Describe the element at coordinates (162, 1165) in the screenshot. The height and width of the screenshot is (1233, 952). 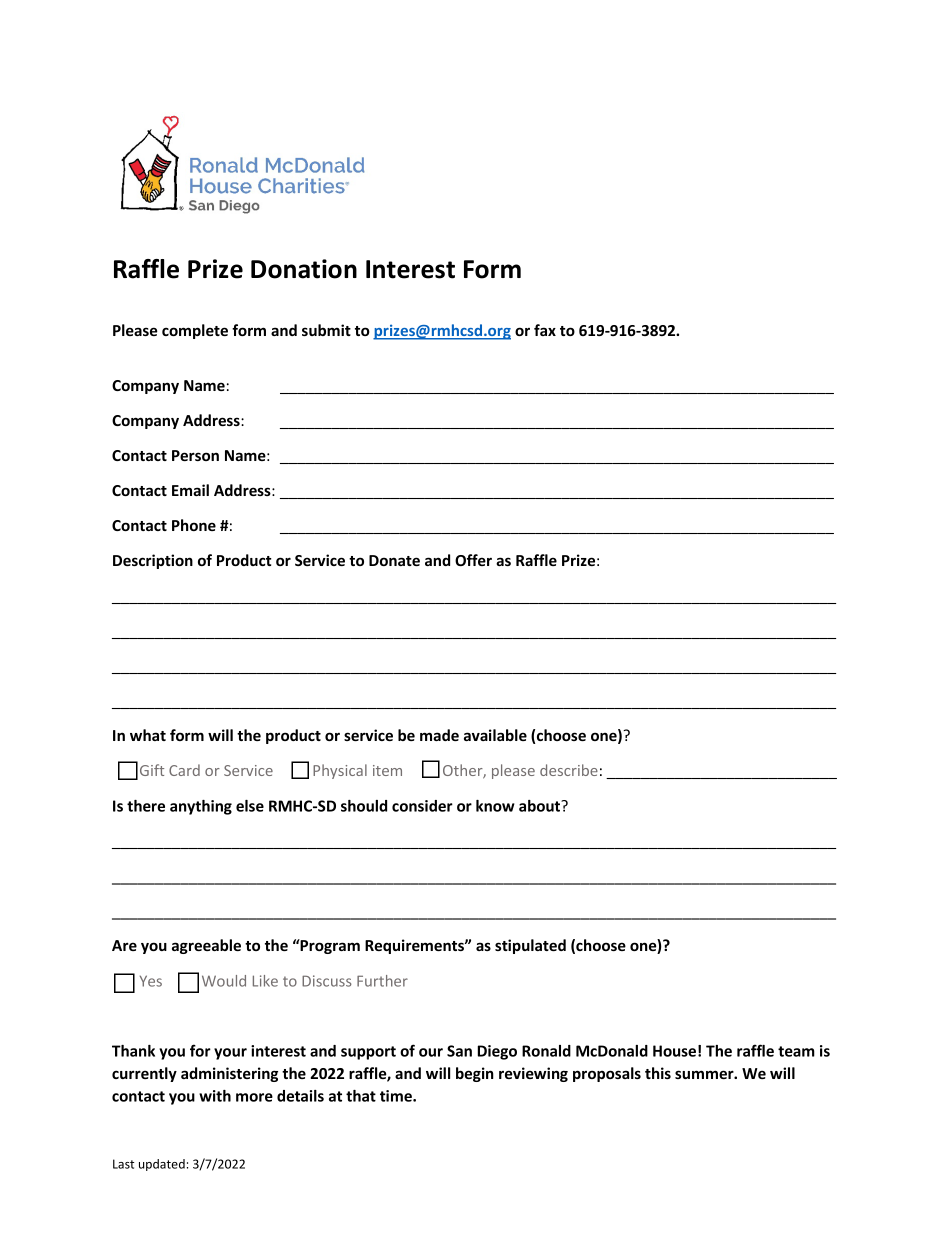
I see `updated` at that location.
